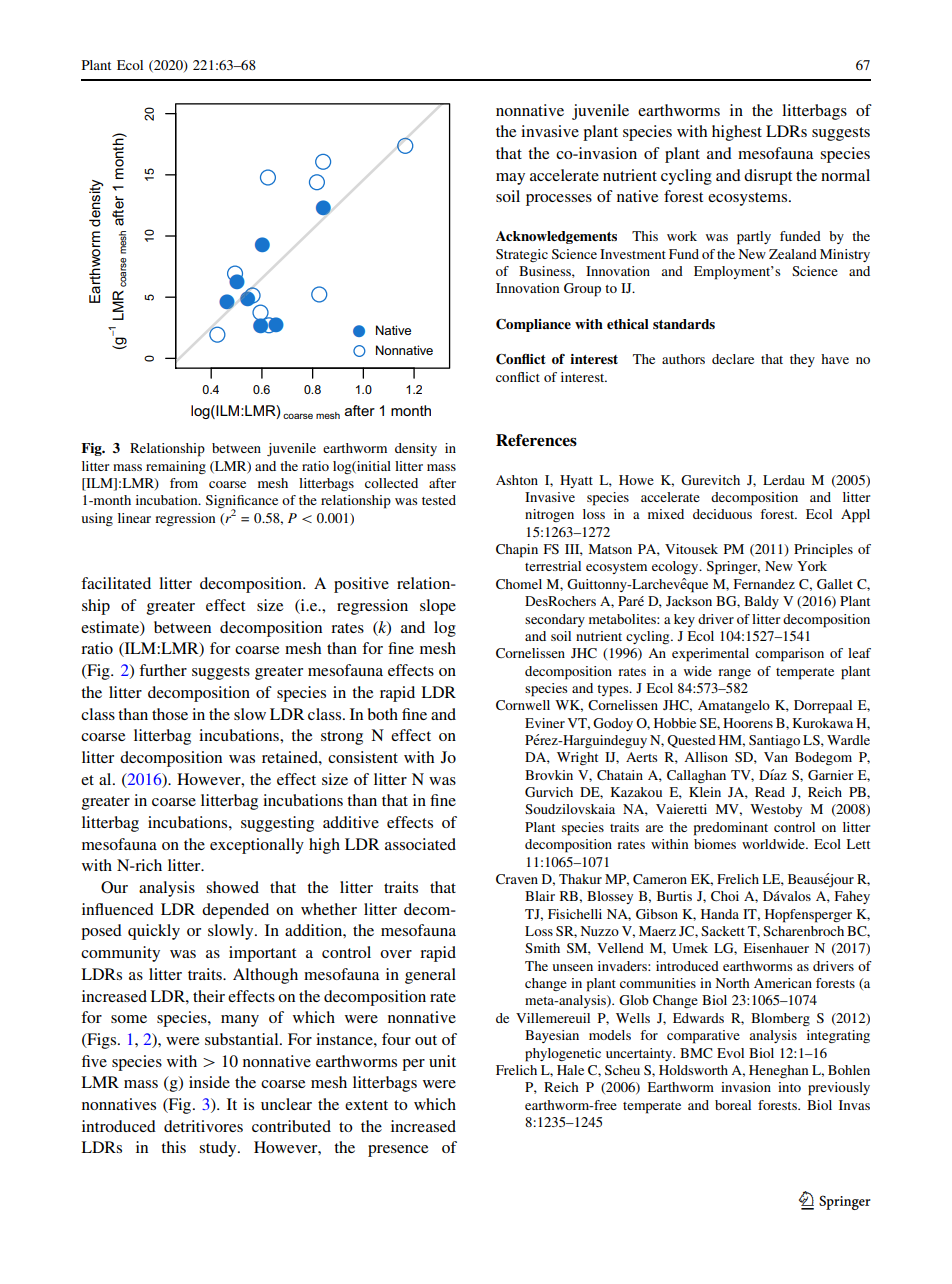  What do you see at coordinates (722, 514) in the document?
I see `deciduous` at bounding box center [722, 514].
